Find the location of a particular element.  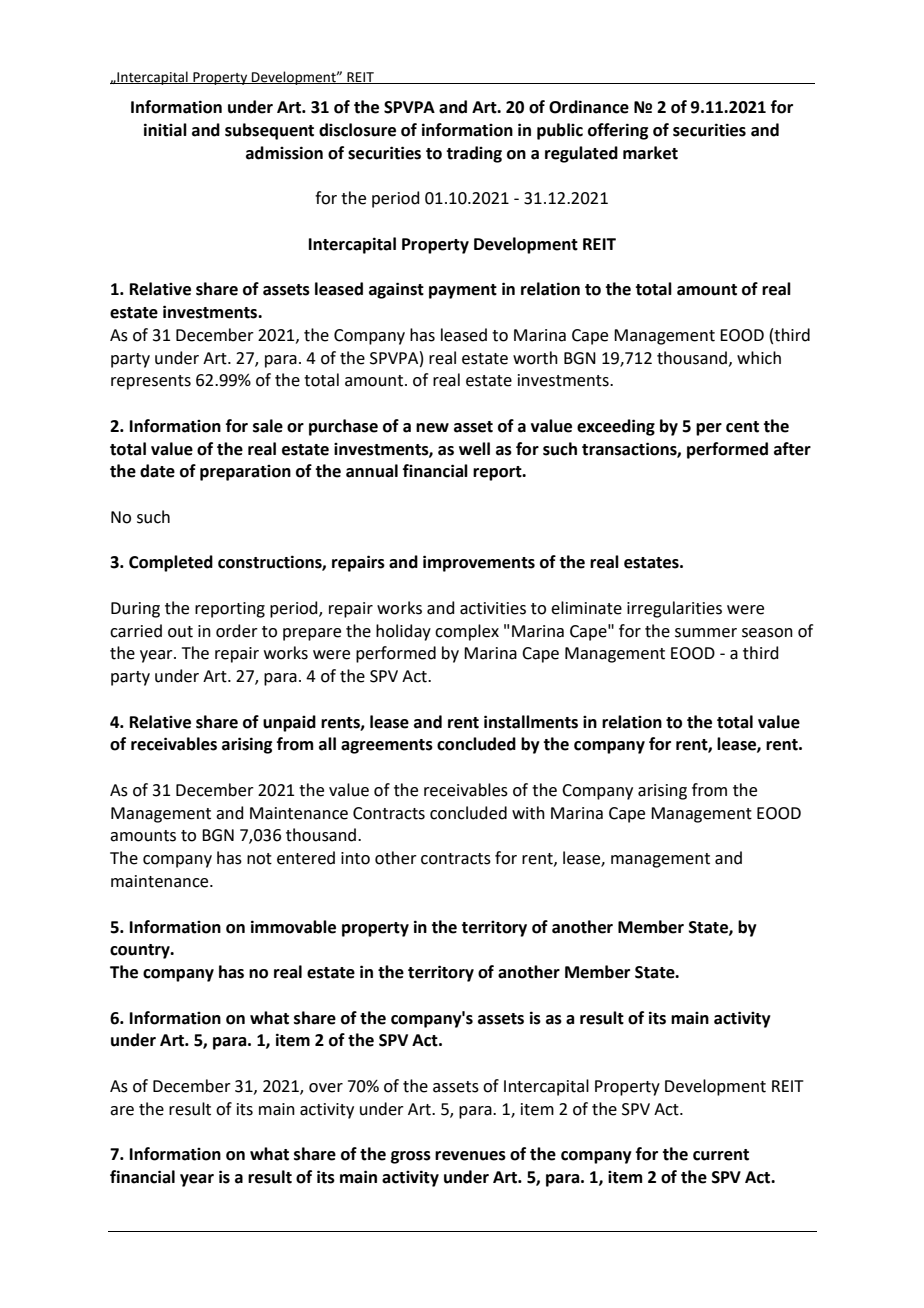

market is located at coordinates (650, 153).
